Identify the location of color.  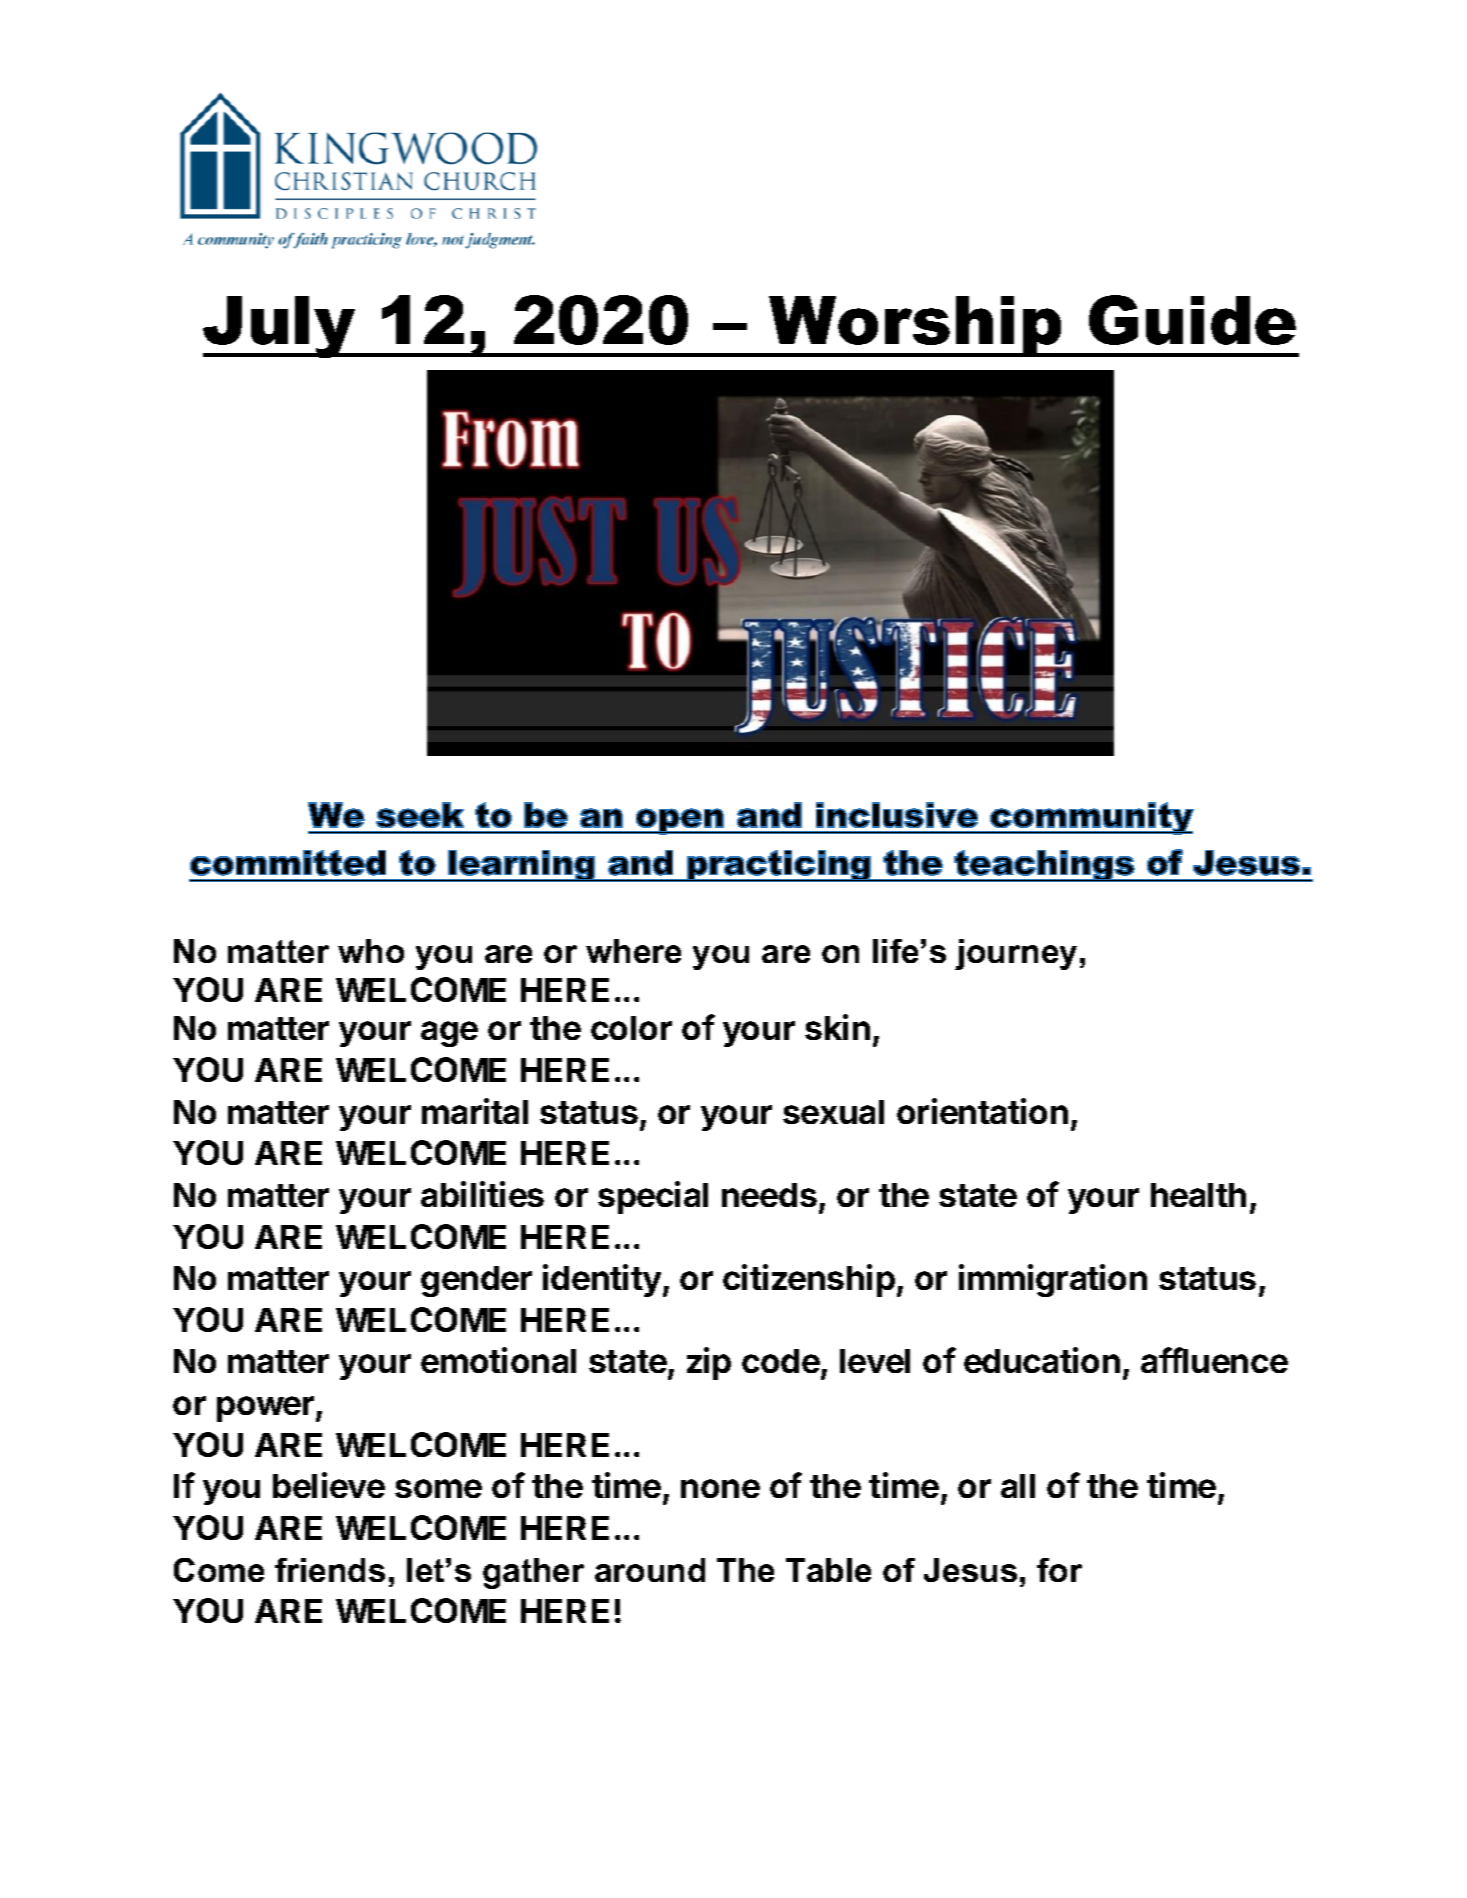
(631, 1028).
